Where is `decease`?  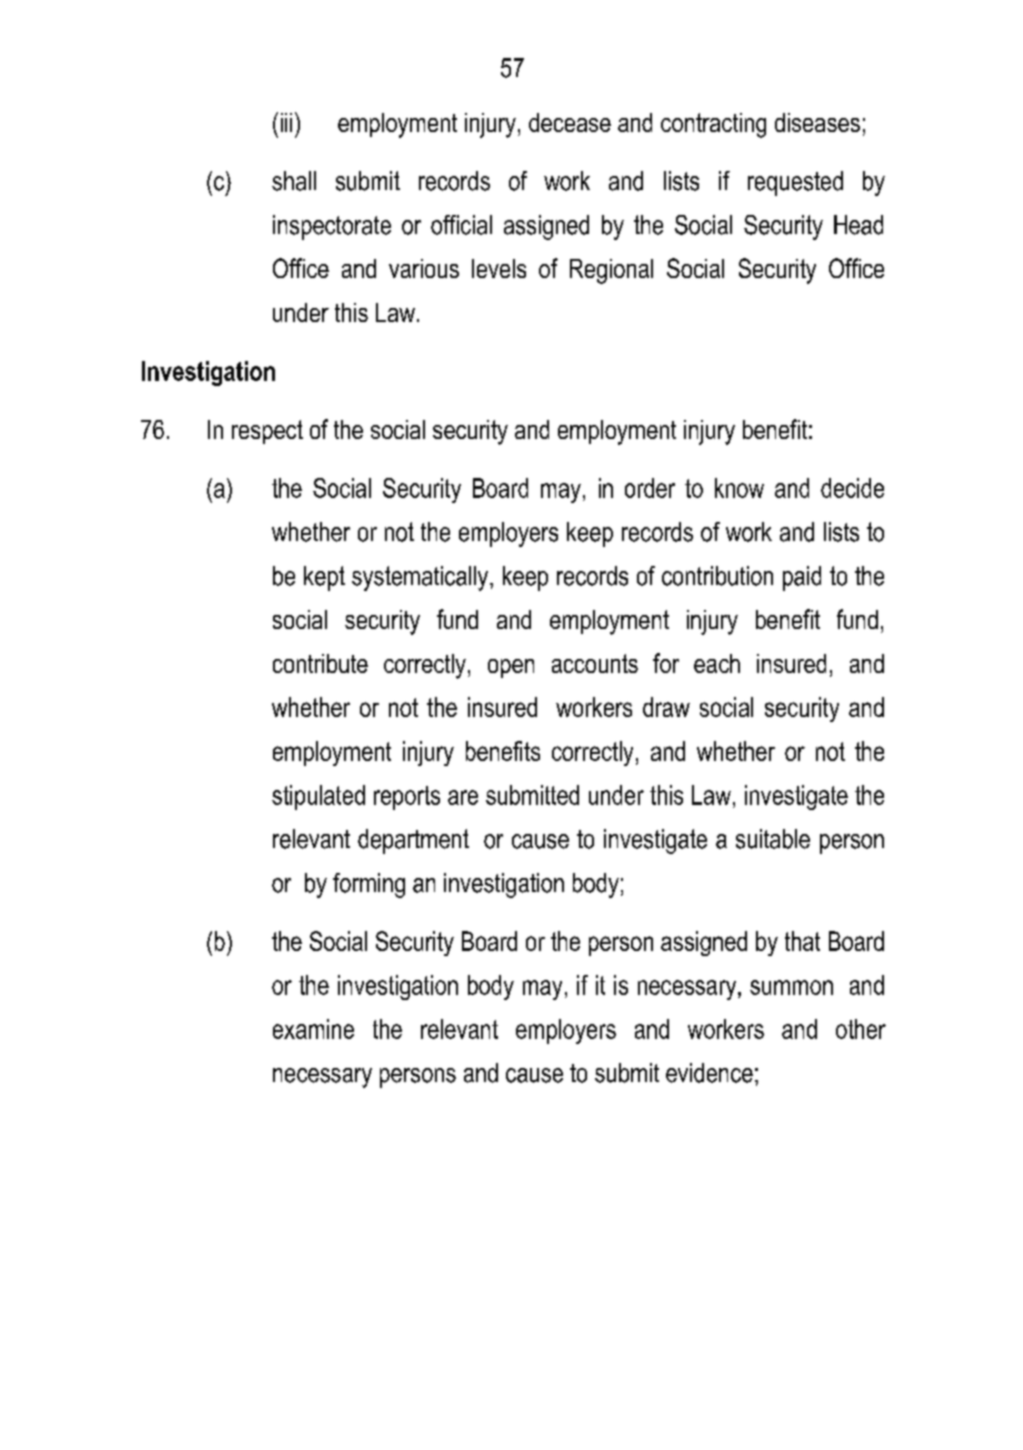
decease is located at coordinates (570, 122).
